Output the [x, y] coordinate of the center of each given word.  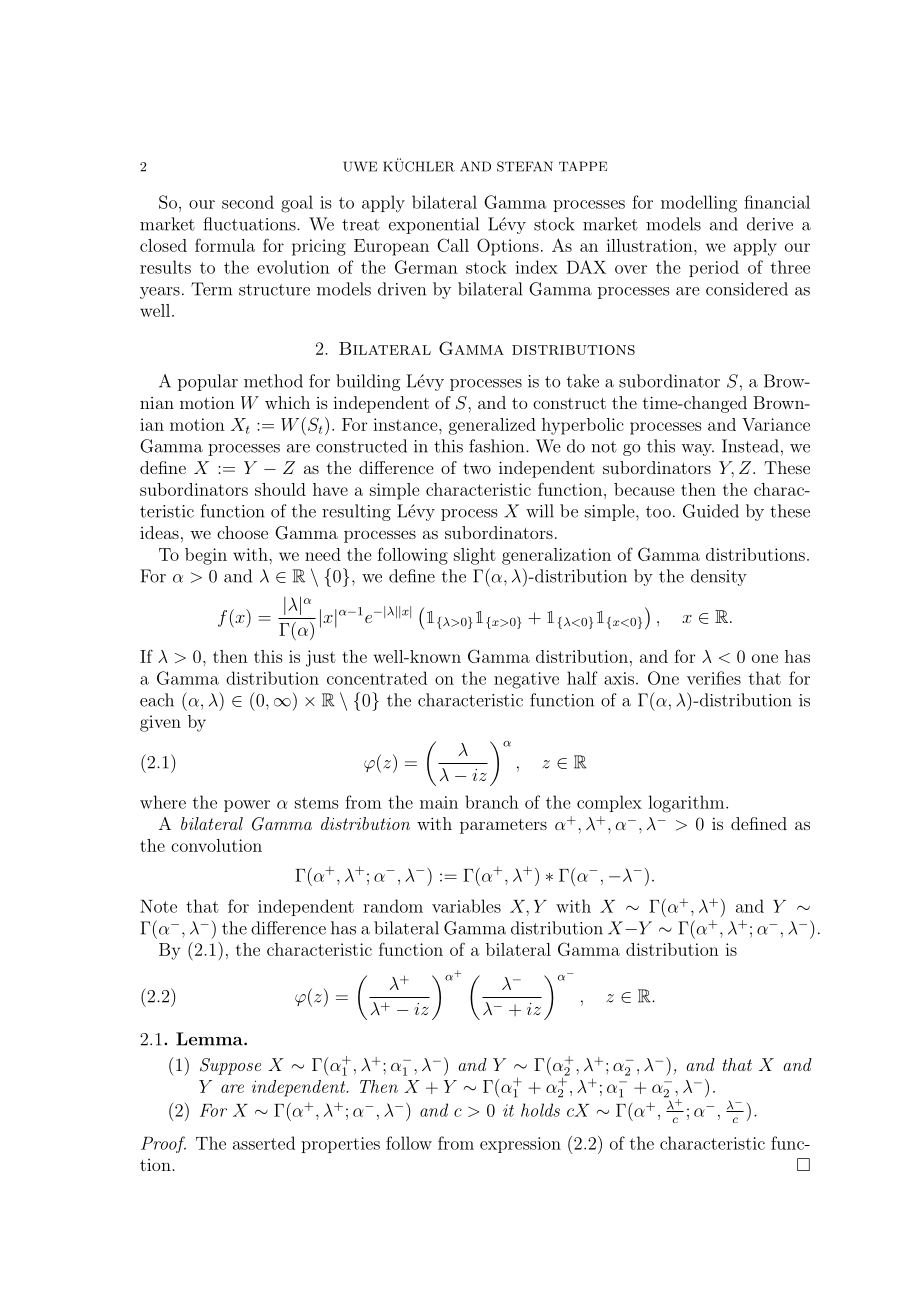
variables [466, 906]
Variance [776, 424]
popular [208, 382]
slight [475, 556]
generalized [492, 426]
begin [206, 556]
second [248, 202]
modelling [699, 204]
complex [609, 803]
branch [492, 802]
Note [158, 906]
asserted [264, 1143]
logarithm [687, 804]
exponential [434, 225]
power [247, 806]
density [719, 577]
